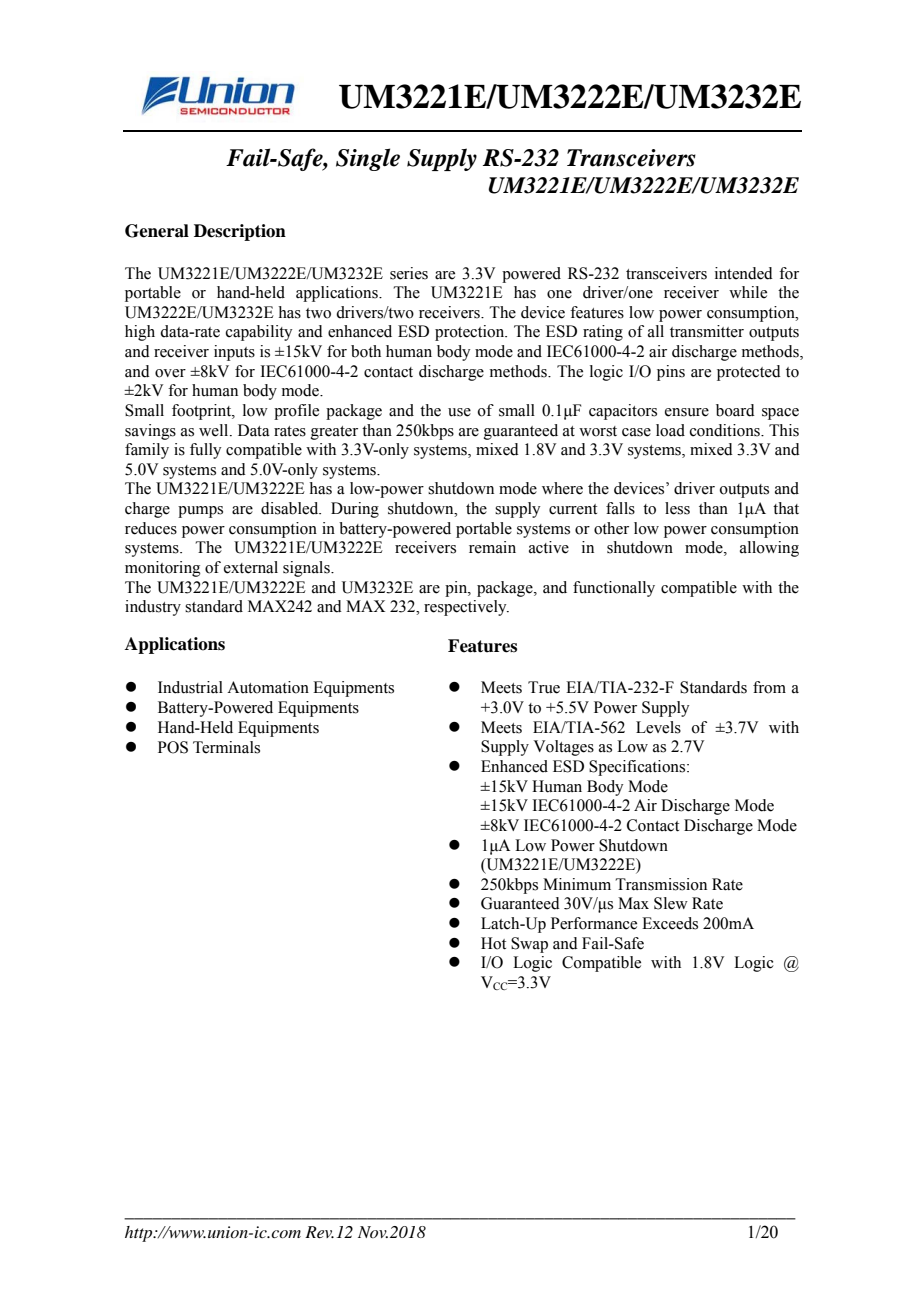 The width and height of the screenshot is (924, 1308). Describe the element at coordinates (466, 608) in the screenshot. I see `respectively` at that location.
